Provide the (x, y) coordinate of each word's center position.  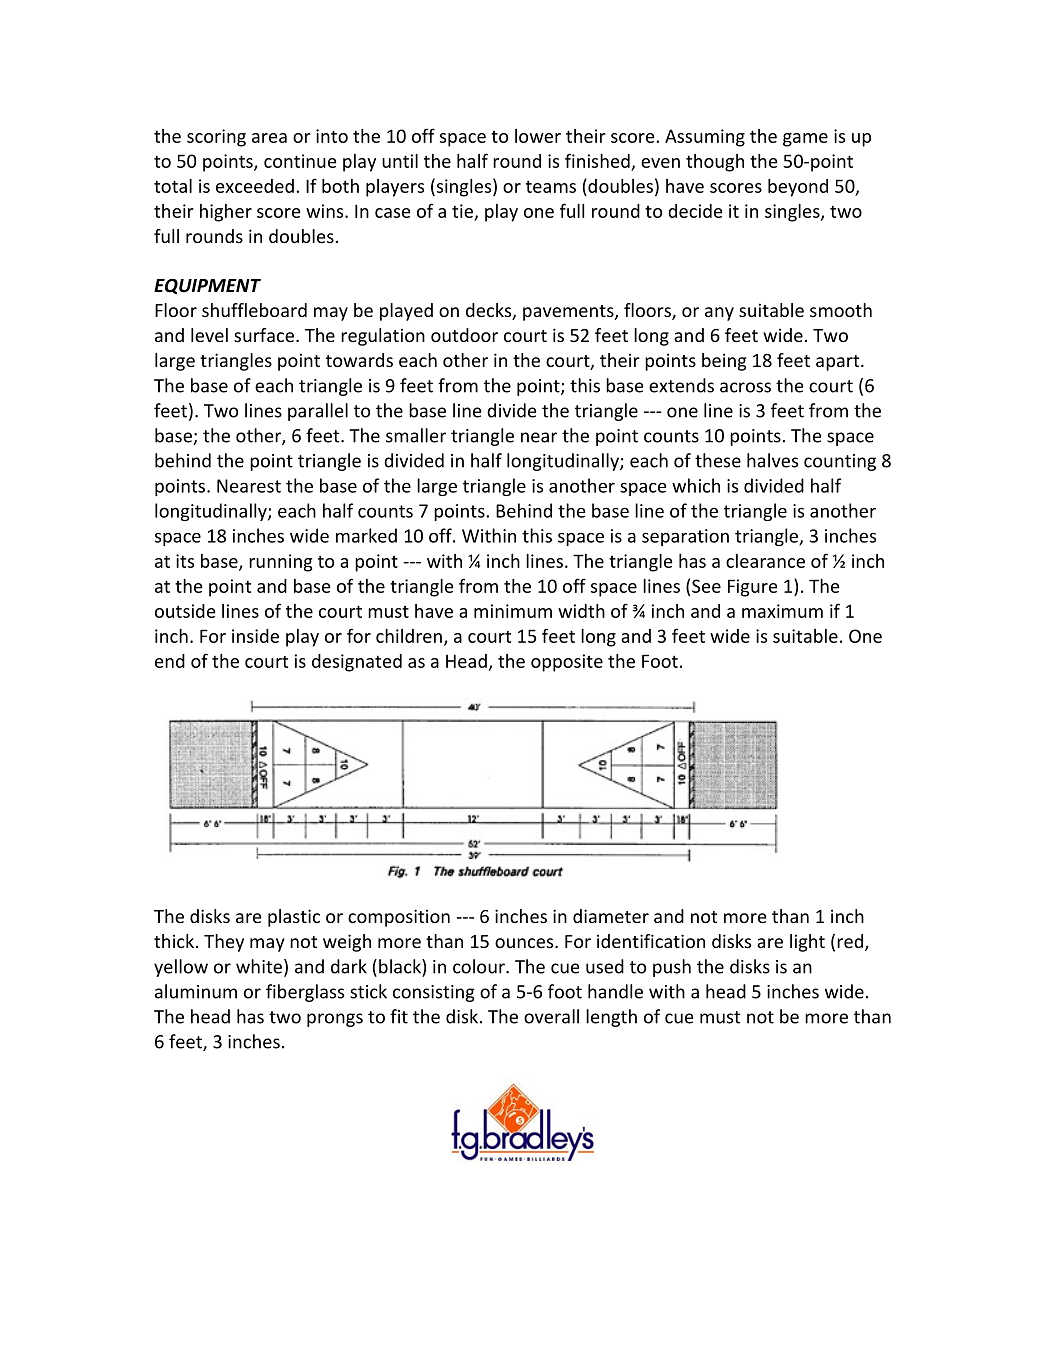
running (281, 563)
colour (480, 966)
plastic (294, 918)
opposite (567, 663)
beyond (798, 187)
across (745, 387)
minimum (513, 611)
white (259, 966)
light (807, 943)
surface (264, 335)
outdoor (464, 335)
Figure (753, 588)
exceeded (255, 186)
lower (538, 136)
